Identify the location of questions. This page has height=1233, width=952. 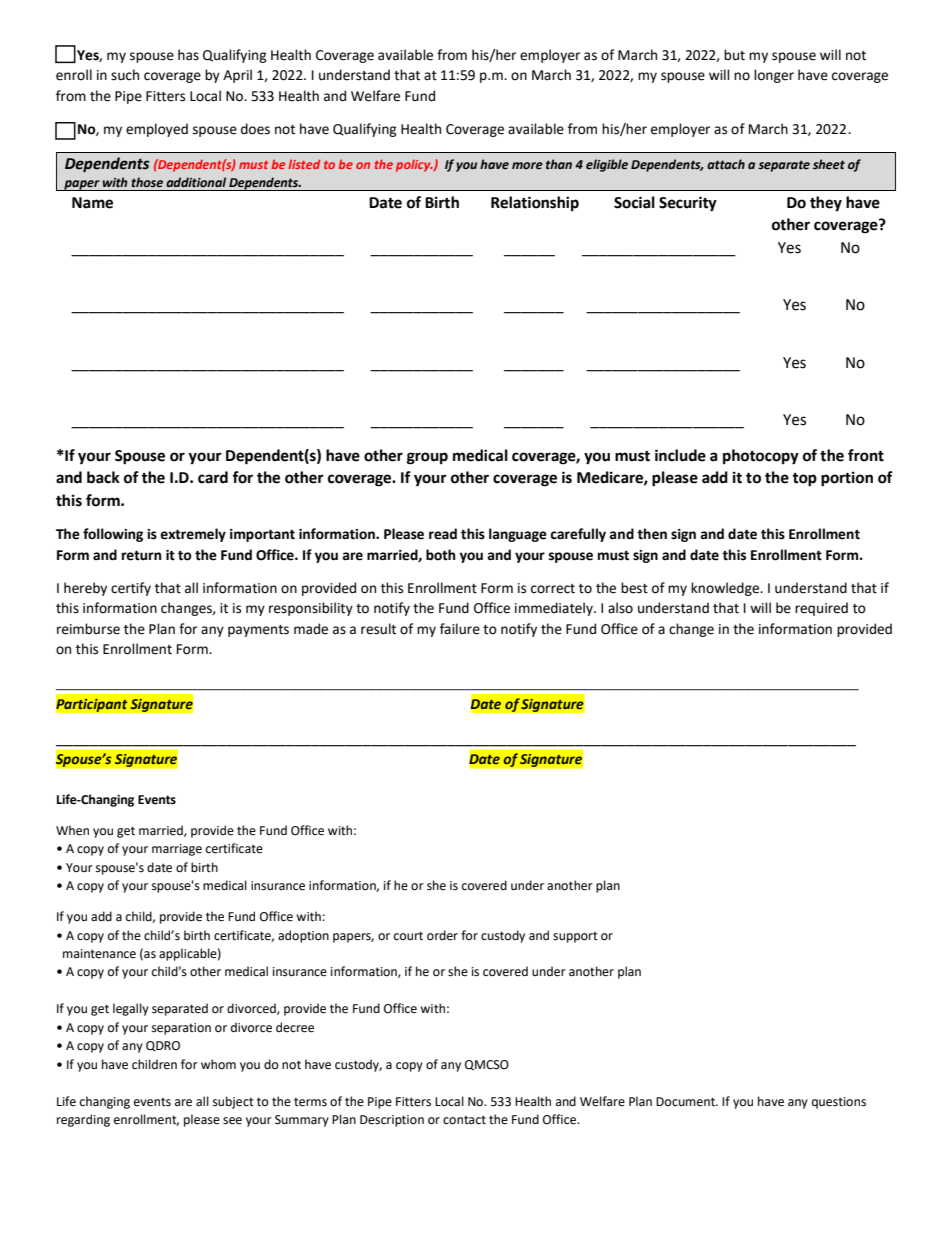
(839, 1103).
